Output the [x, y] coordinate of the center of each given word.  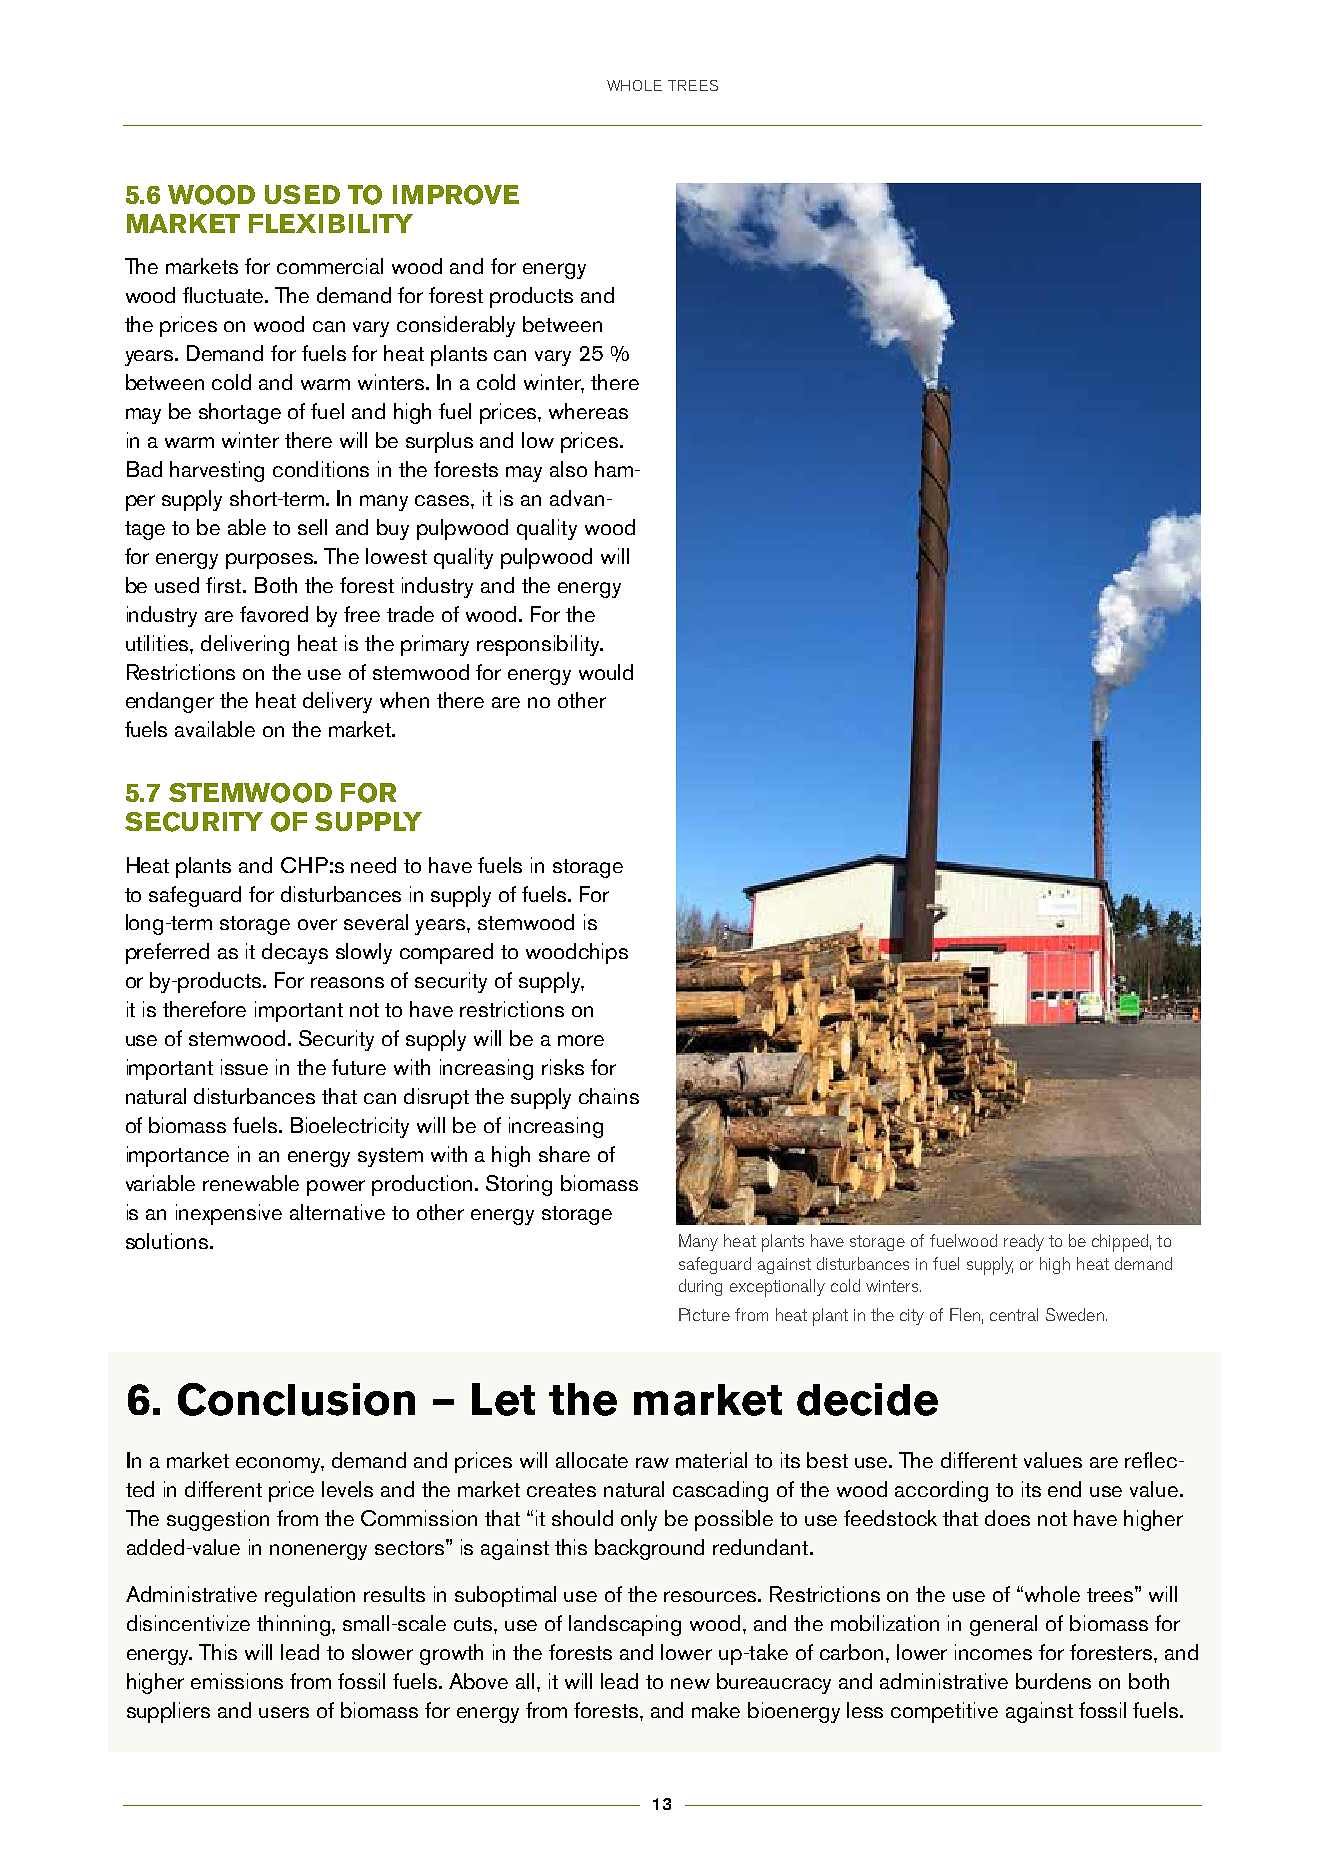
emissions [237, 1681]
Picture [704, 1314]
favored [274, 614]
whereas [588, 411]
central [1014, 1314]
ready [1024, 1242]
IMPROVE [456, 195]
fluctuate [224, 295]
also [568, 469]
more [581, 1040]
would [606, 672]
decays [295, 953]
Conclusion [296, 1399]
